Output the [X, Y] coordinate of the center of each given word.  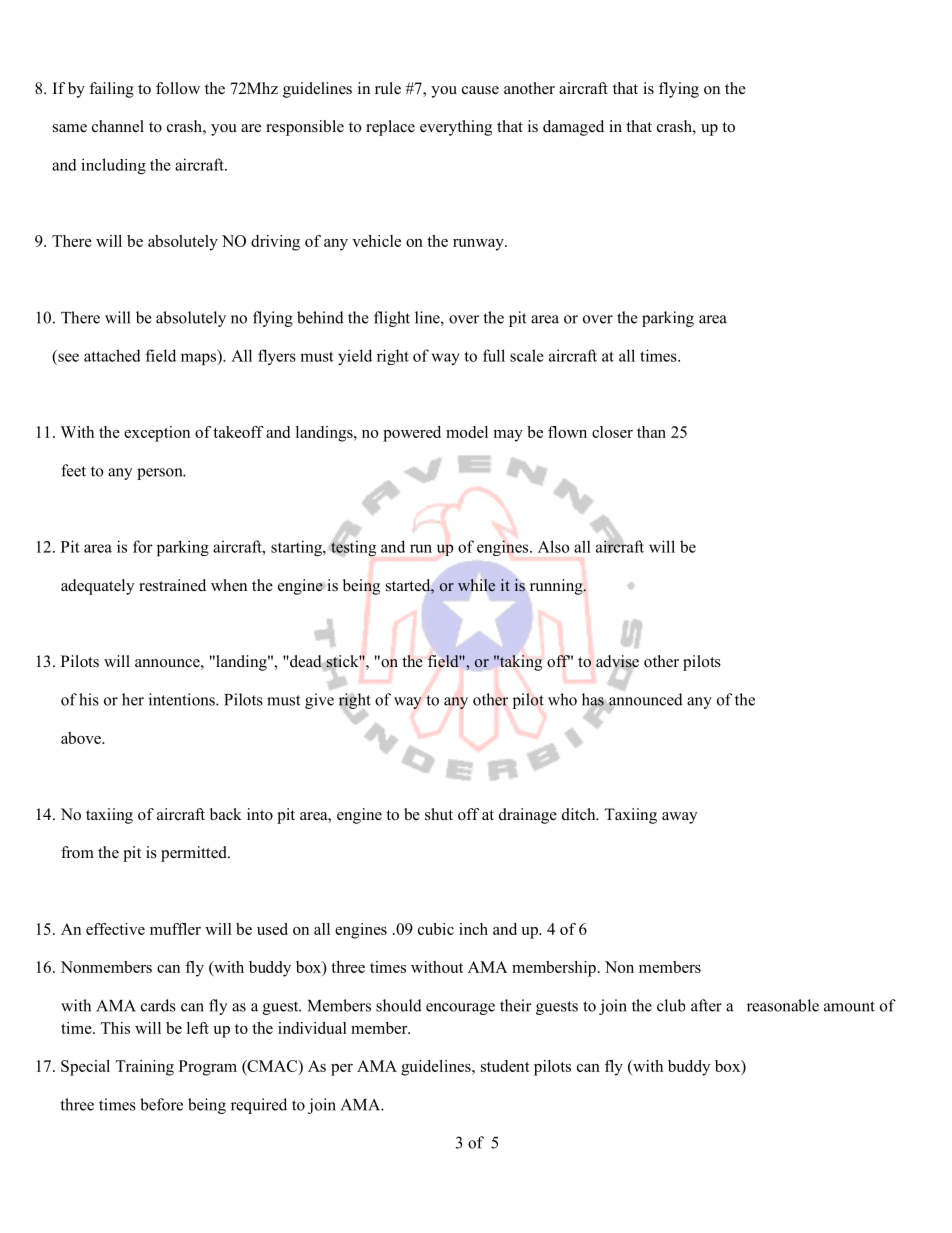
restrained [172, 585]
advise [617, 662]
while [476, 585]
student [505, 1066]
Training [144, 1068]
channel [118, 126]
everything [456, 128]
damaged [573, 128]
